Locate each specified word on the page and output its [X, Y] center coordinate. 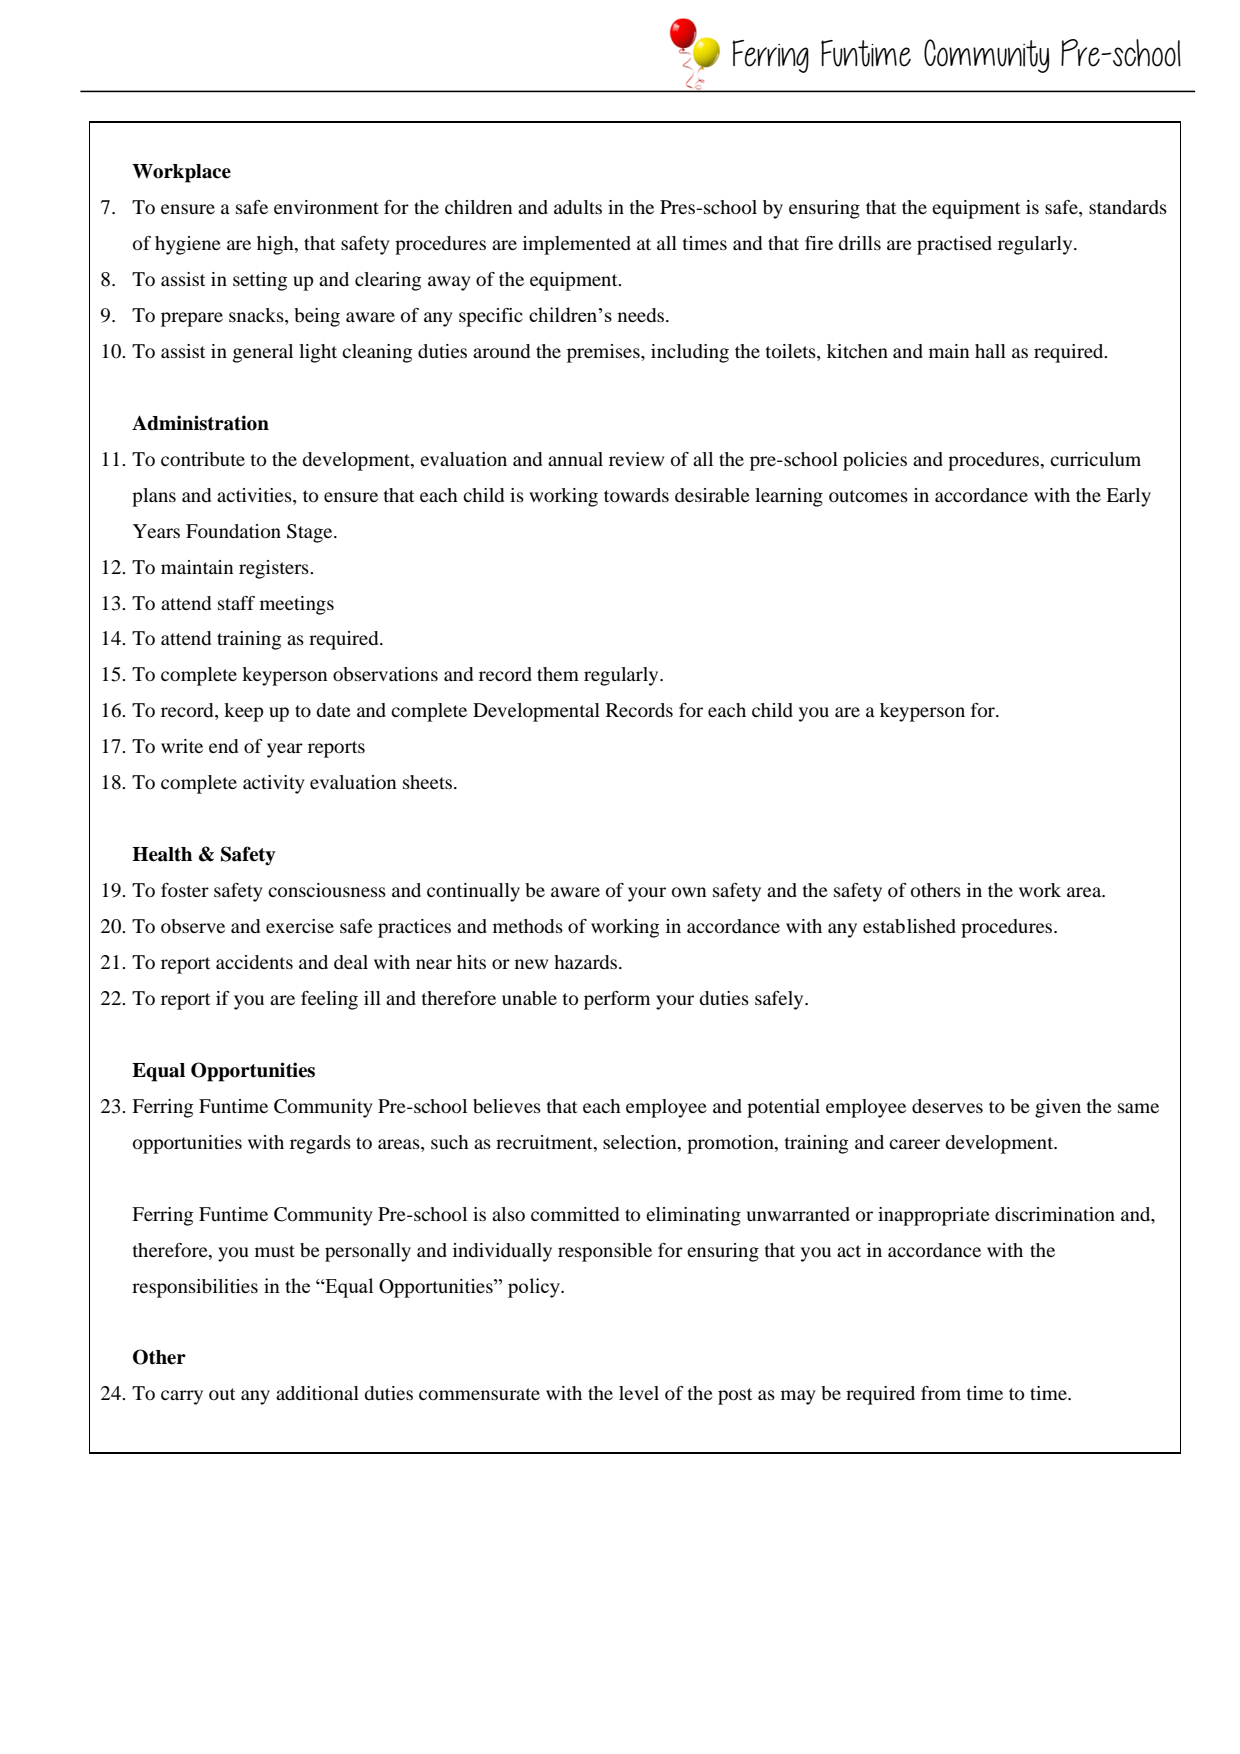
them [558, 674]
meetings [297, 605]
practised [954, 245]
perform [617, 1000]
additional [317, 1393]
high [276, 245]
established [909, 926]
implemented [577, 245]
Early [1128, 497]
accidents [254, 962]
